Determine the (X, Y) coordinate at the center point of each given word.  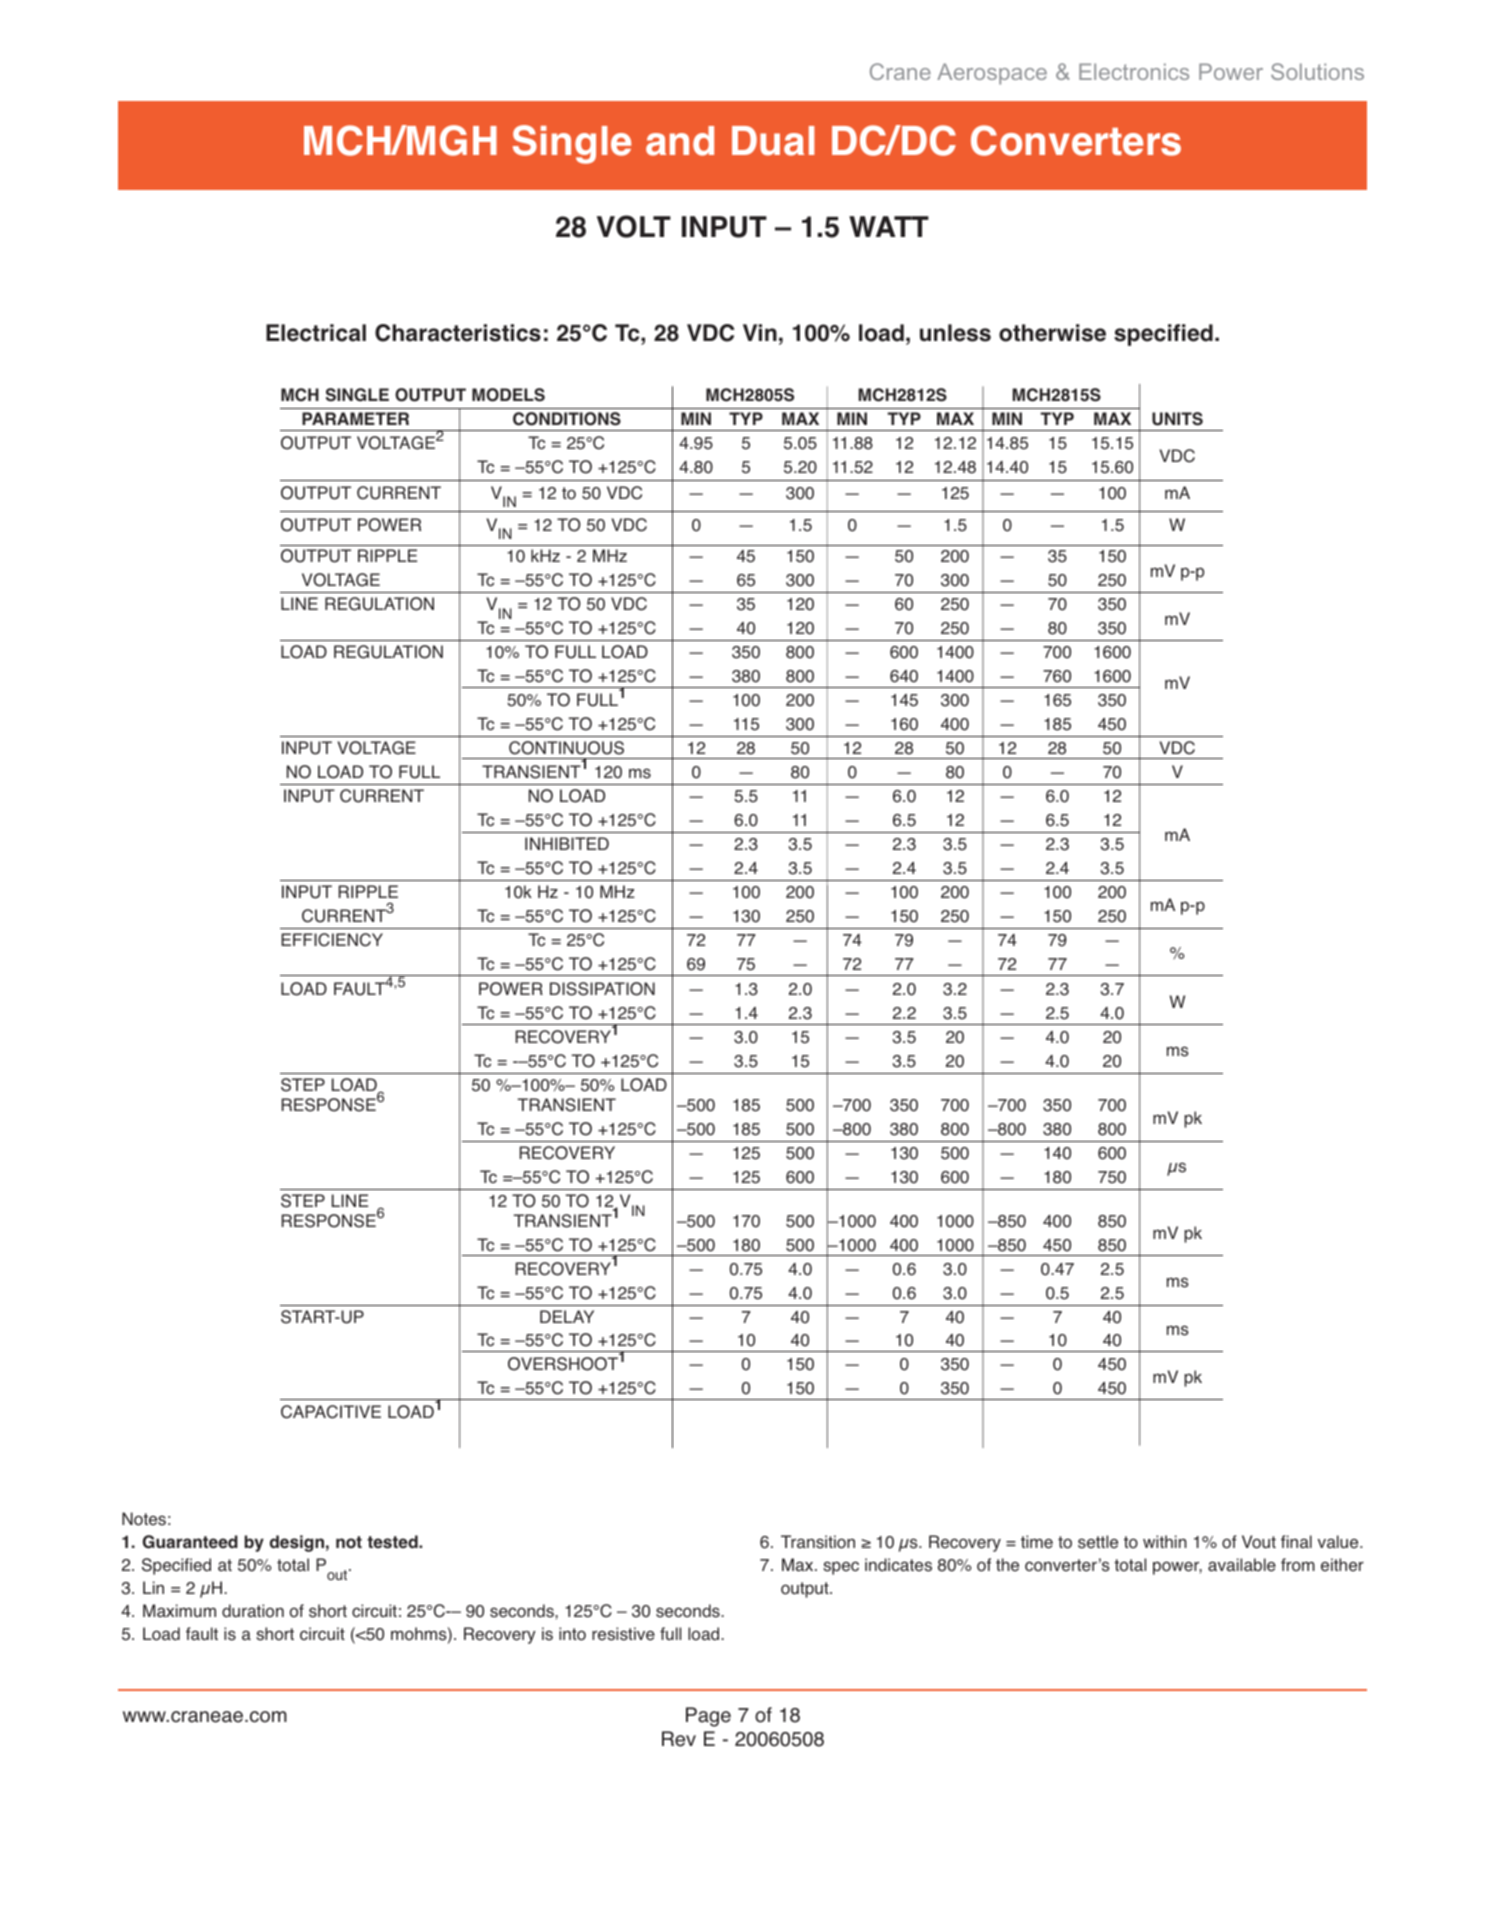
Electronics (1134, 71)
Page (708, 1717)
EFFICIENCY (332, 940)
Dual (773, 141)
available (1242, 1565)
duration (253, 1611)
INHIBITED (567, 843)
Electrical (316, 333)
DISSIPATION (602, 989)
